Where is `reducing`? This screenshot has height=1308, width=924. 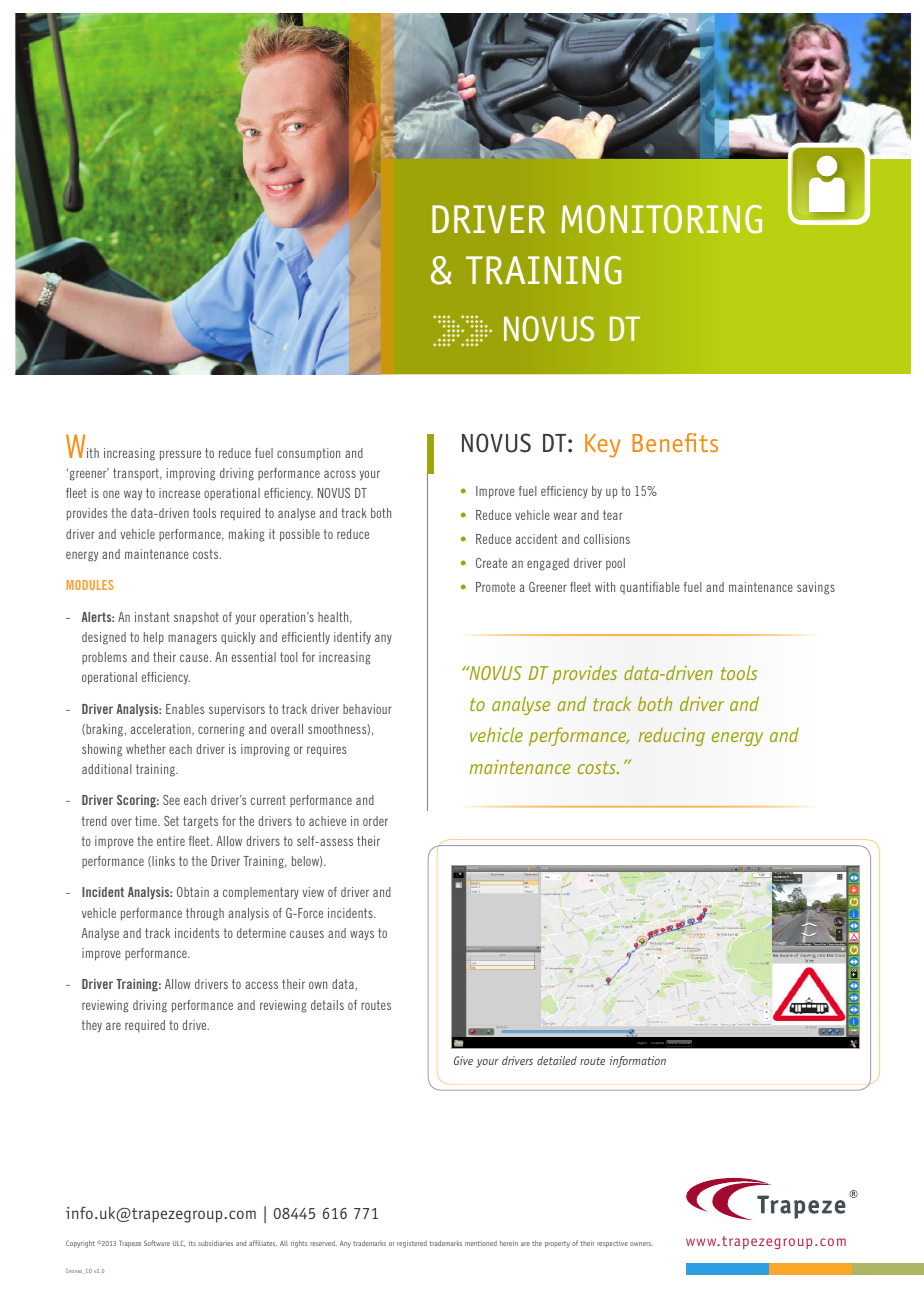
reducing is located at coordinates (671, 736).
